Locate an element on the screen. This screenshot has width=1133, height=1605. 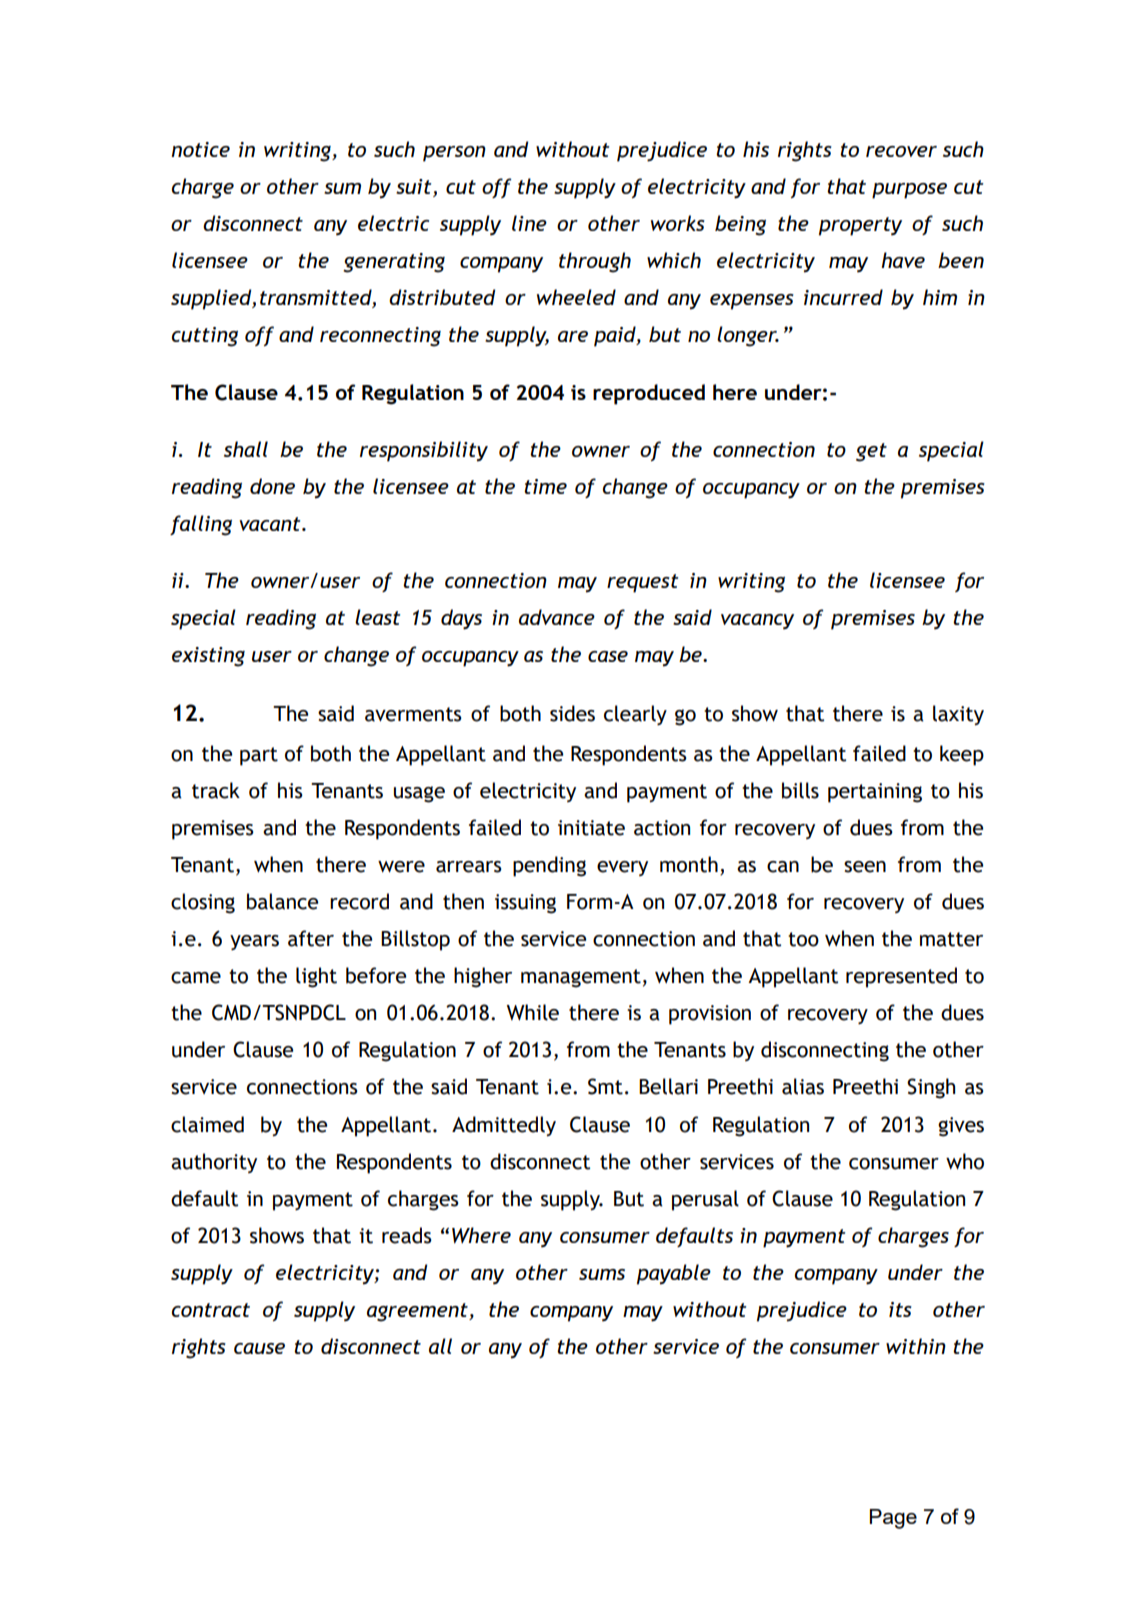
get is located at coordinates (871, 452).
